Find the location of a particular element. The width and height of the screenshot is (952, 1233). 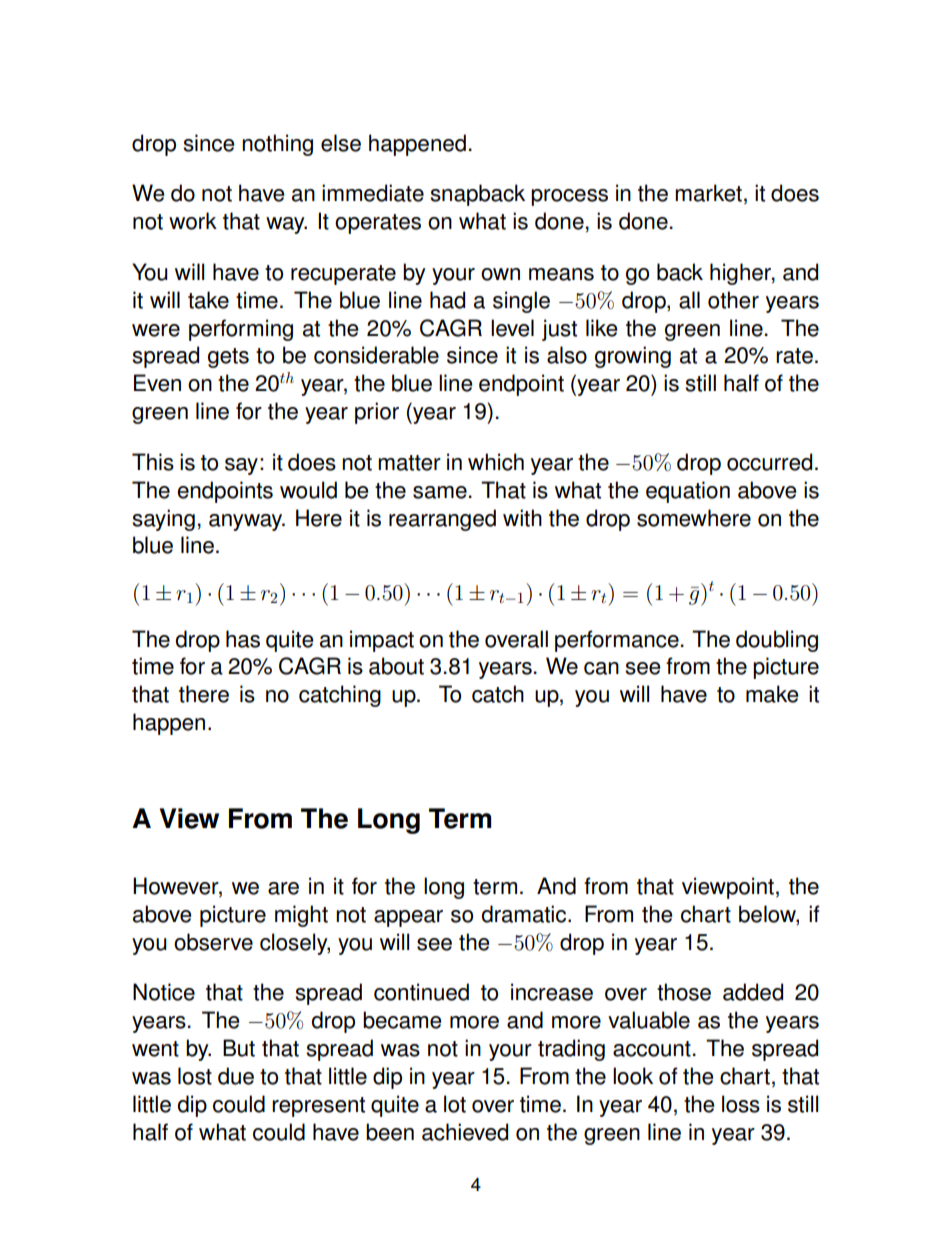

due is located at coordinates (236, 1076).
